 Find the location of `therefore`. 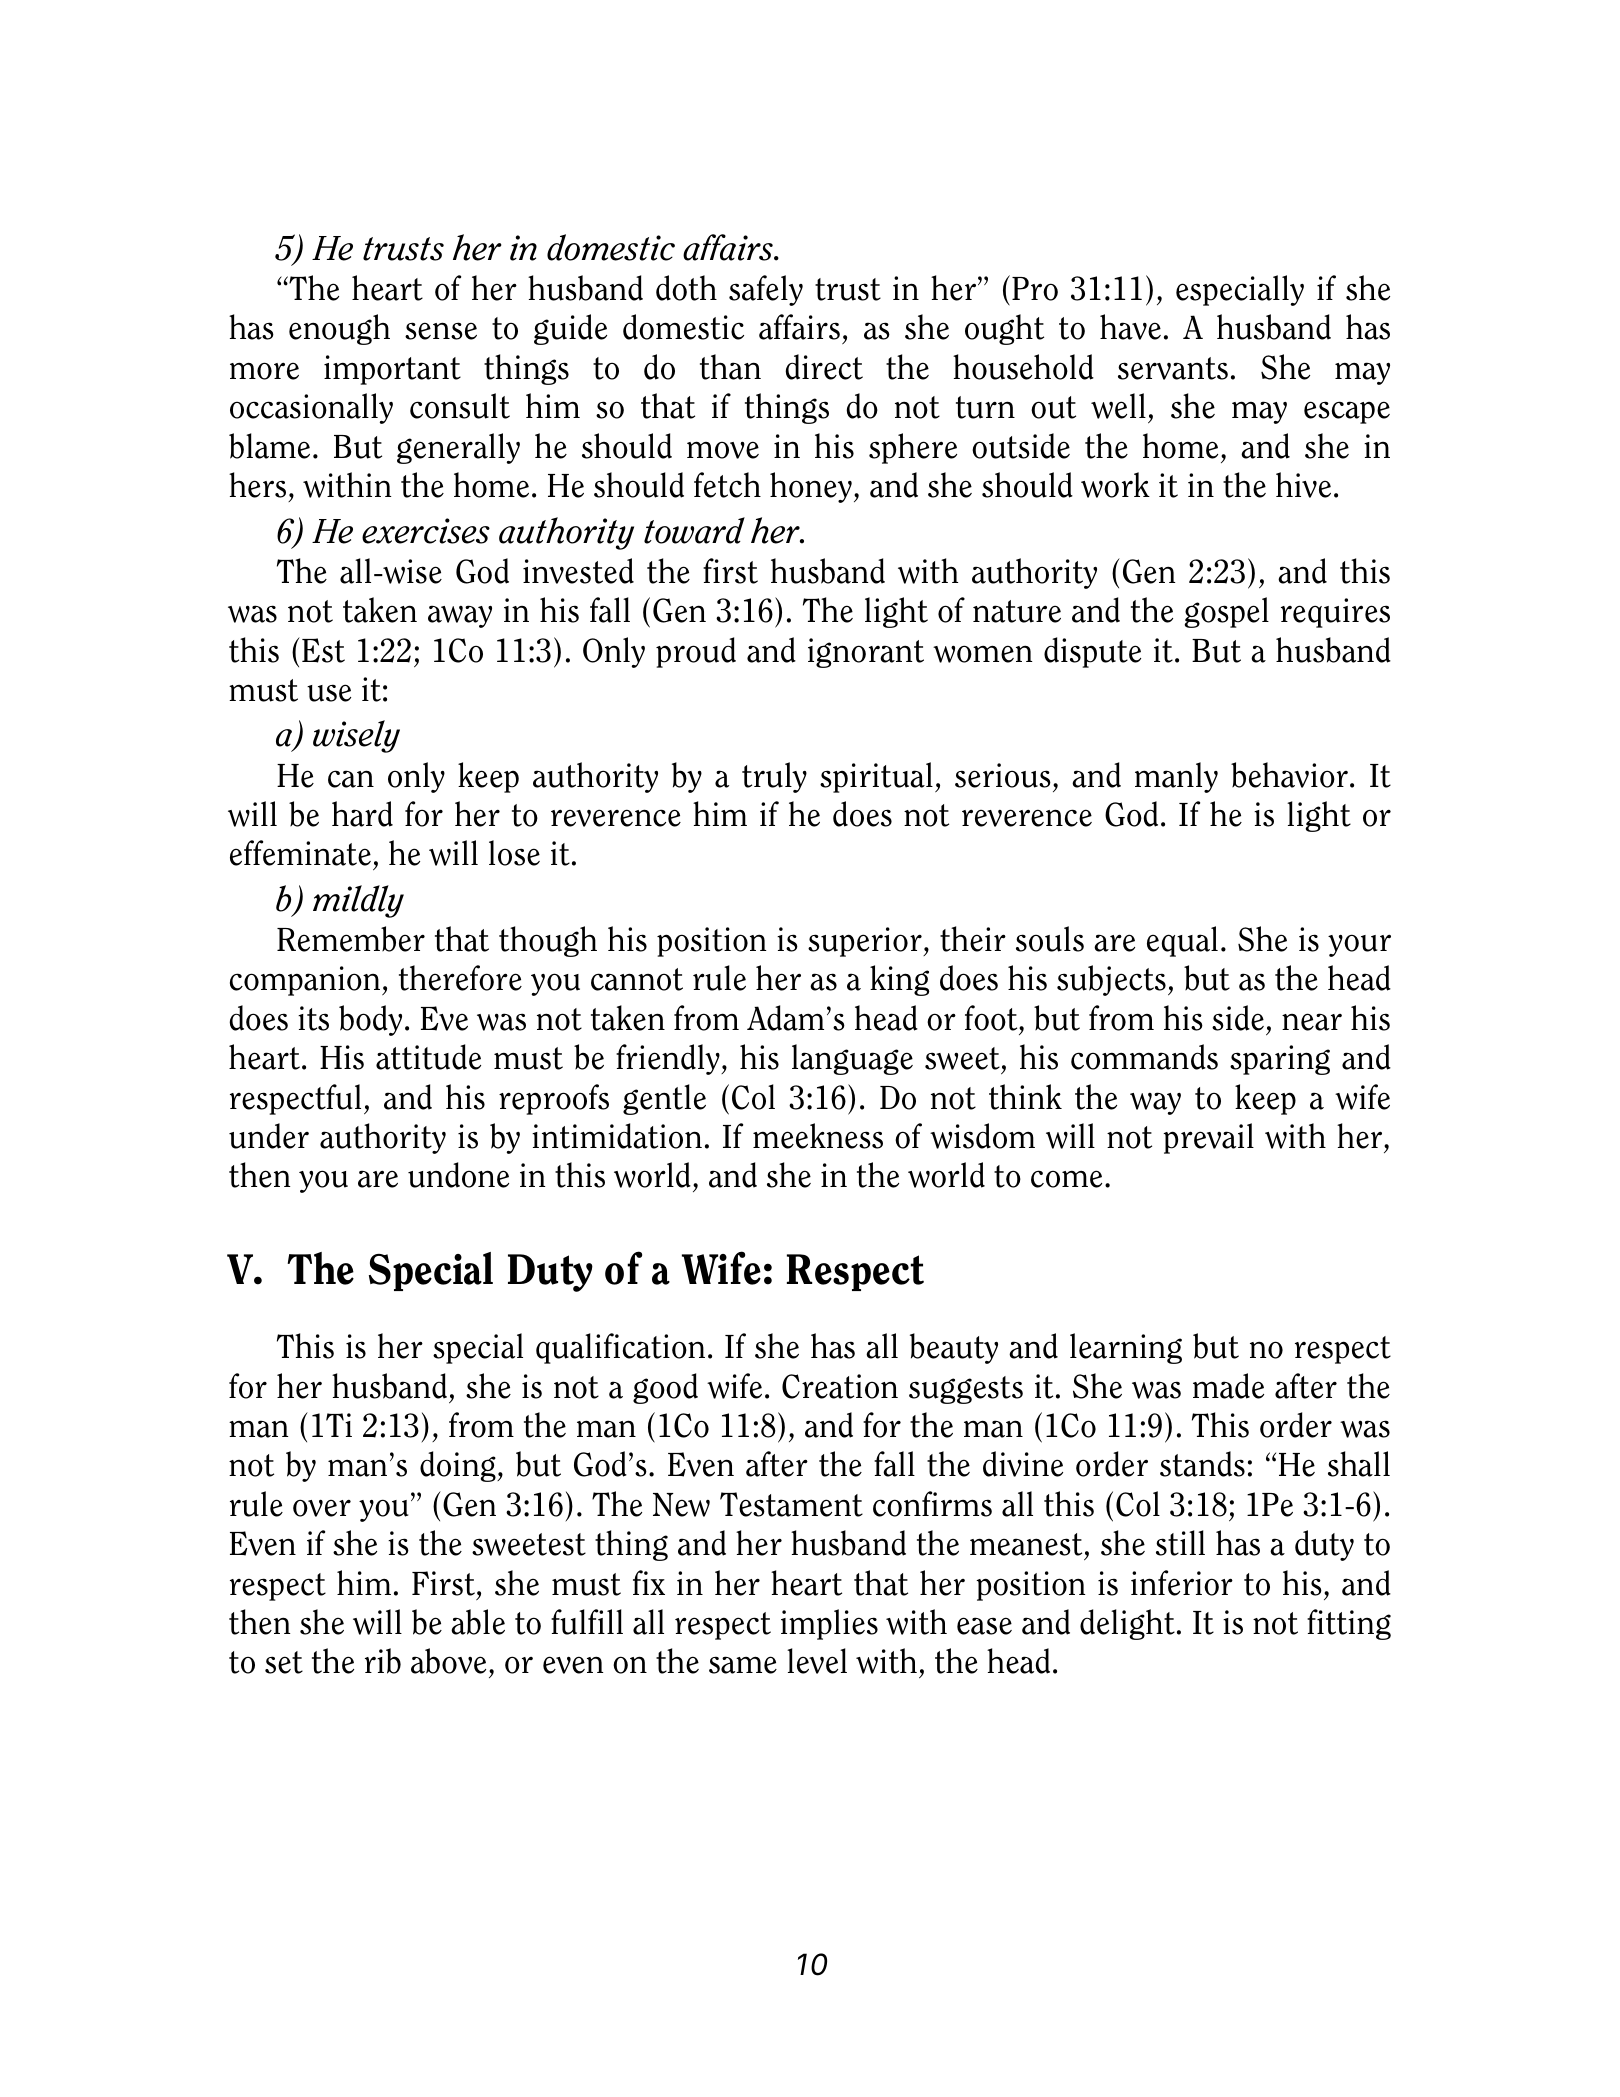

therefore is located at coordinates (460, 978).
